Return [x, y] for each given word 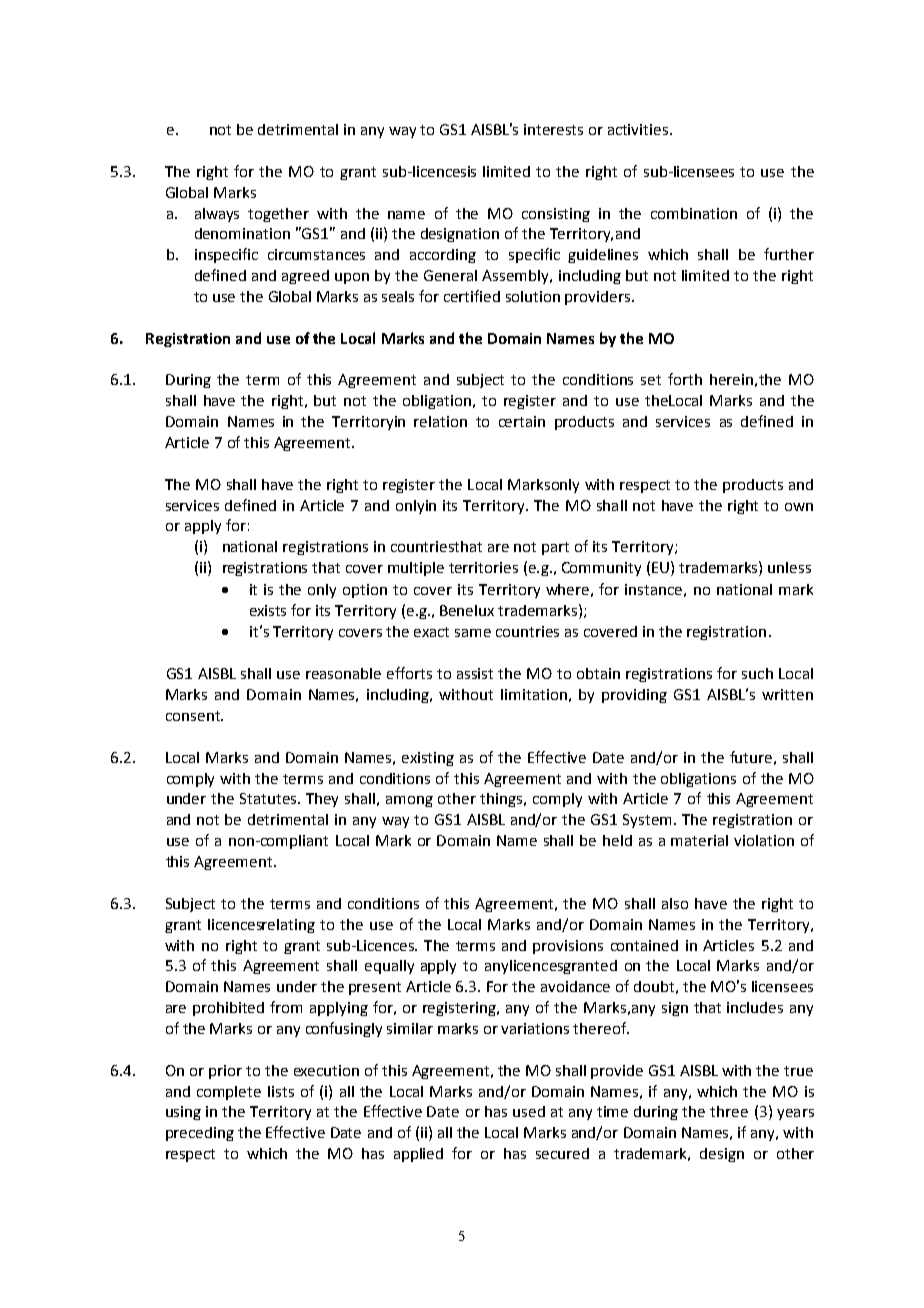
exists [268, 610]
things [502, 800]
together [278, 215]
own [799, 507]
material [699, 840]
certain [522, 421]
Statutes [269, 798]
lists [281, 1091]
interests [553, 129]
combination [694, 213]
